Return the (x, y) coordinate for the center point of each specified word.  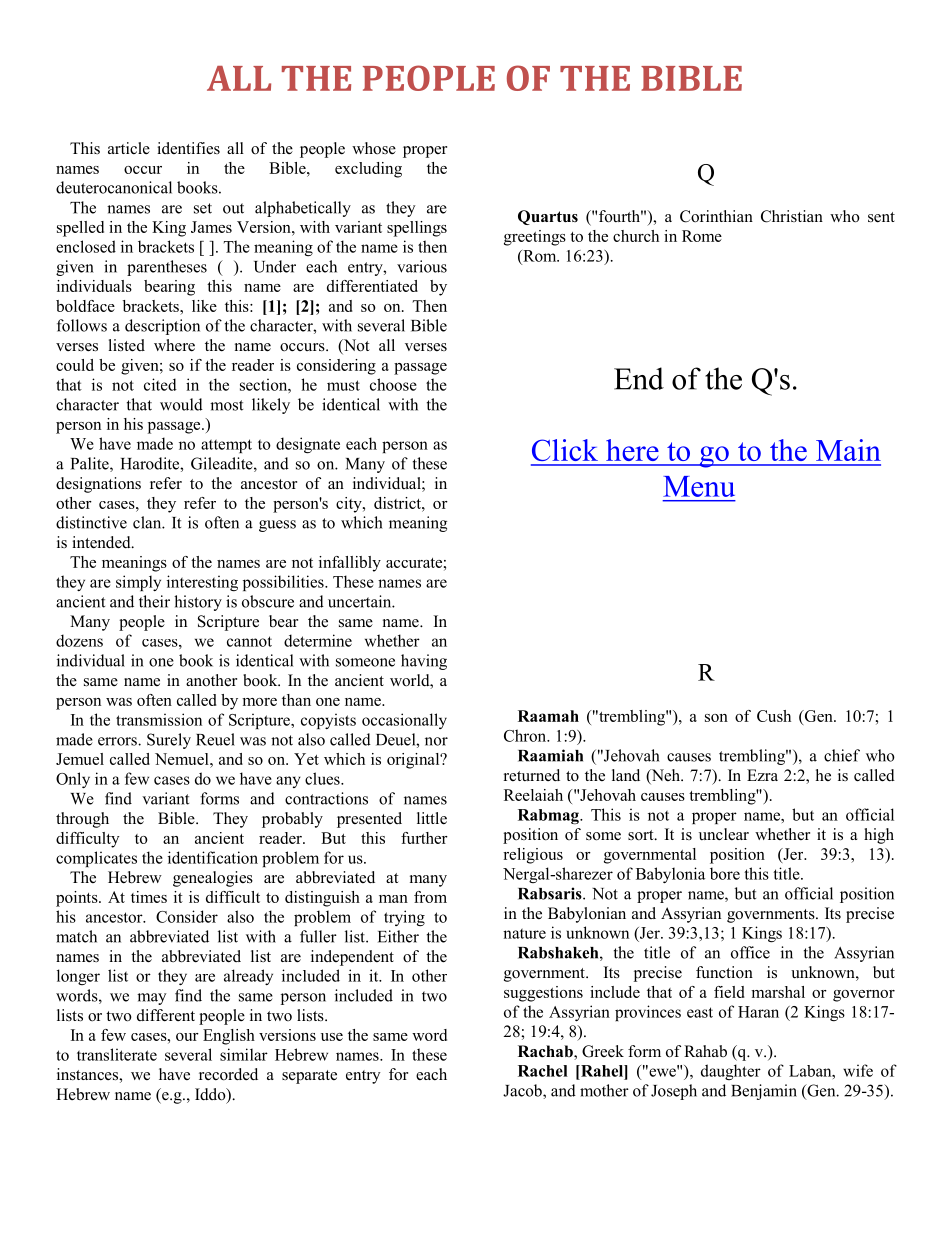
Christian (792, 216)
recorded (228, 1074)
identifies (188, 148)
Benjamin (764, 1092)
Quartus (548, 217)
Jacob (523, 1091)
